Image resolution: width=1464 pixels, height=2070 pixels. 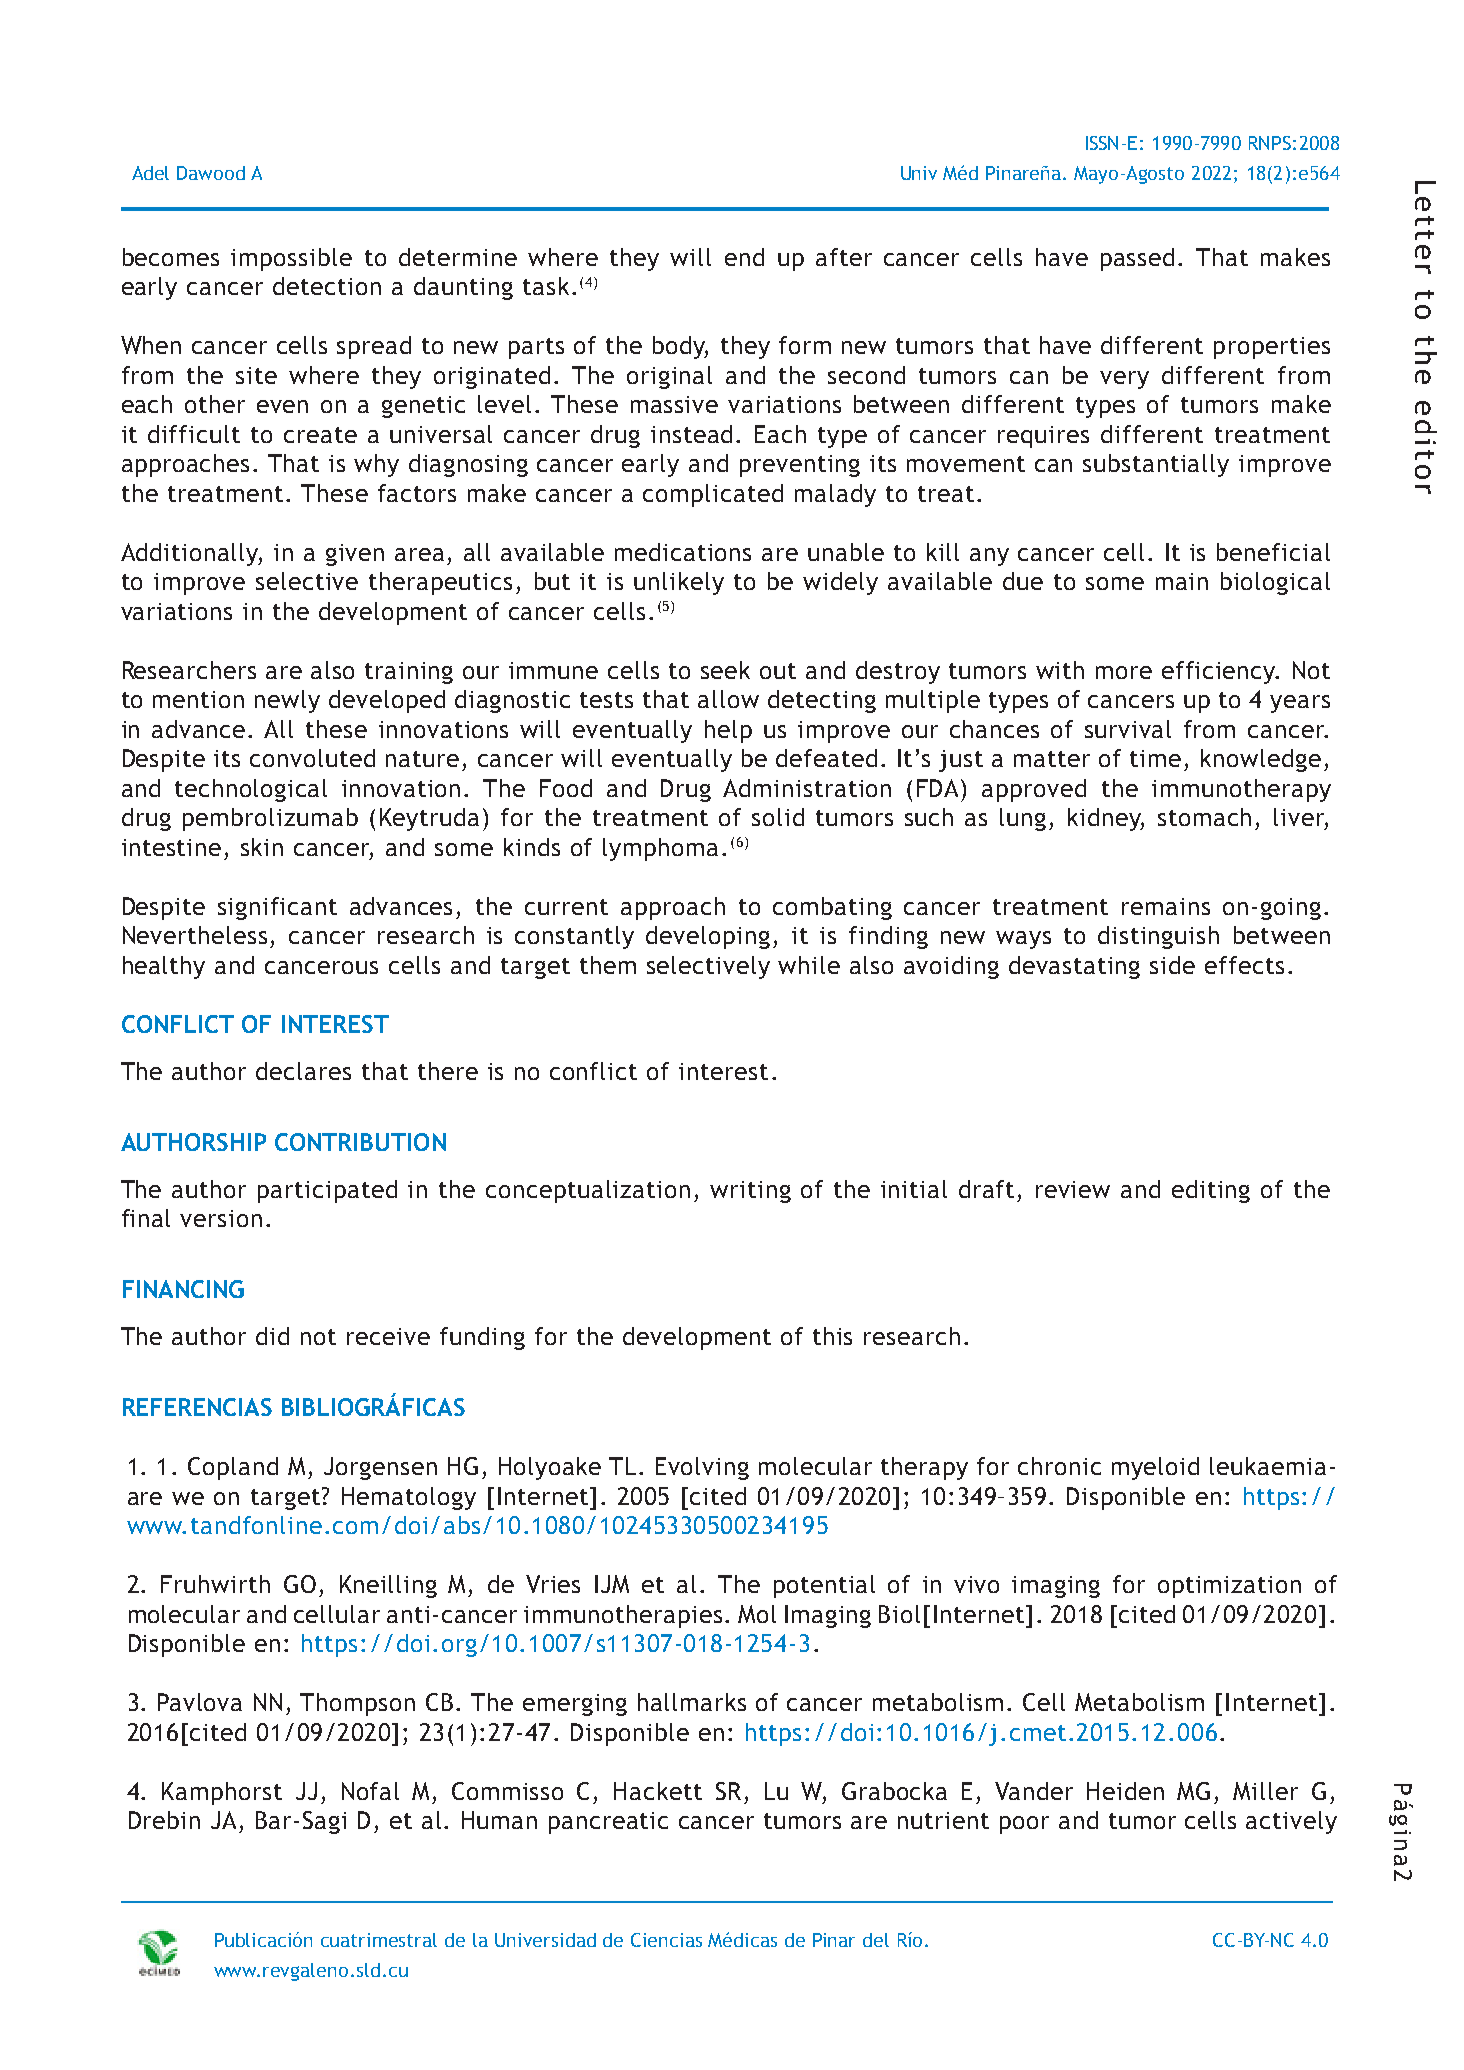 I want to click on participated, so click(x=327, y=1191).
